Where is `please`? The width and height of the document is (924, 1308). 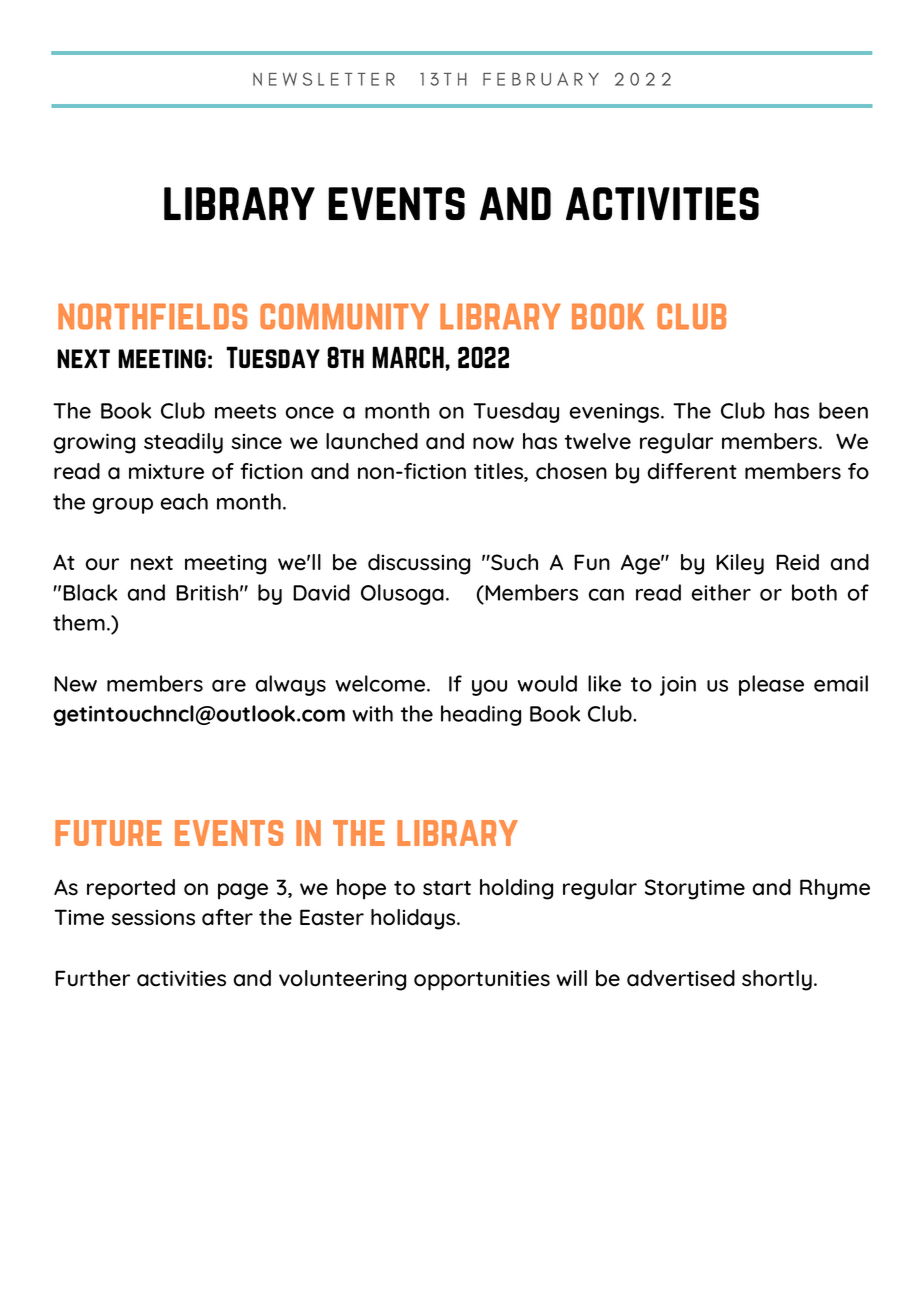
please is located at coordinates (771, 685).
